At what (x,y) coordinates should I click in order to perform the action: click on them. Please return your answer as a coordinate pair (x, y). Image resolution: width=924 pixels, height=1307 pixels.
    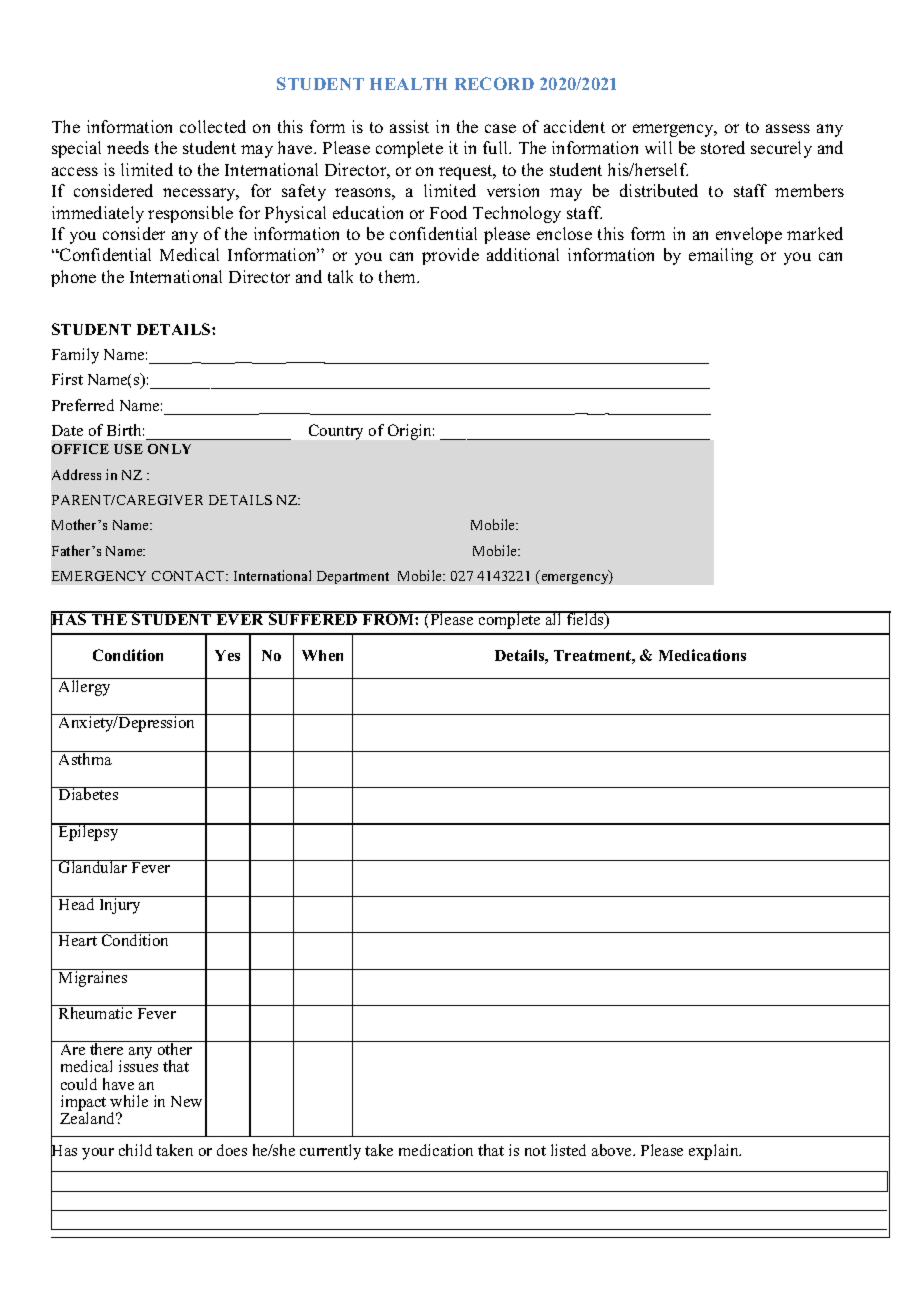
    Looking at the image, I should click on (398, 276).
